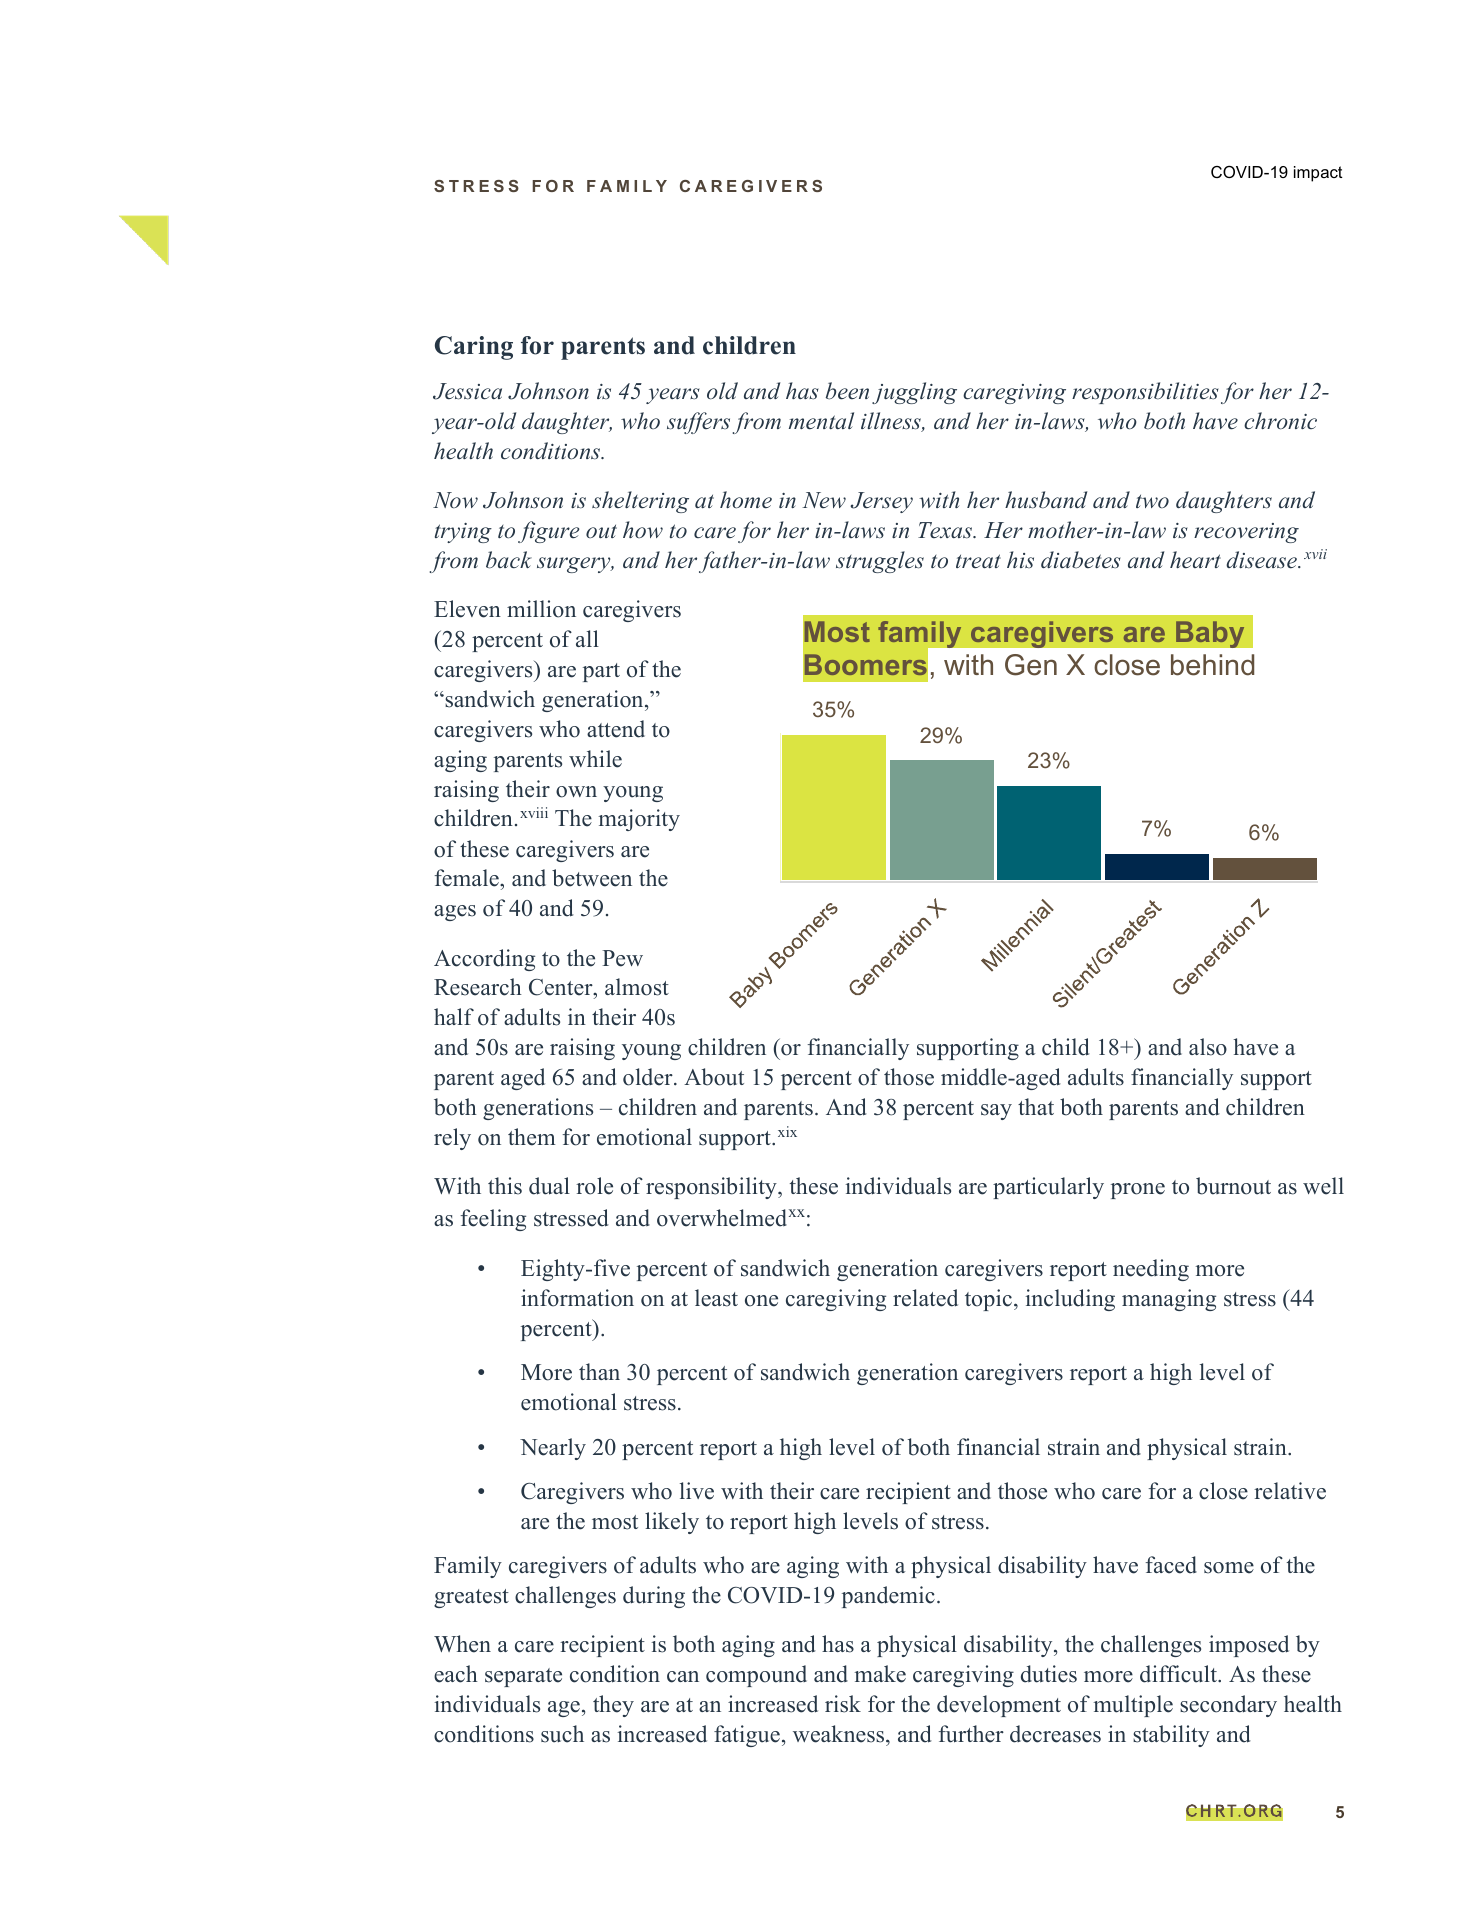 This screenshot has width=1475, height=1909. I want to click on secondary, so click(1228, 1706).
